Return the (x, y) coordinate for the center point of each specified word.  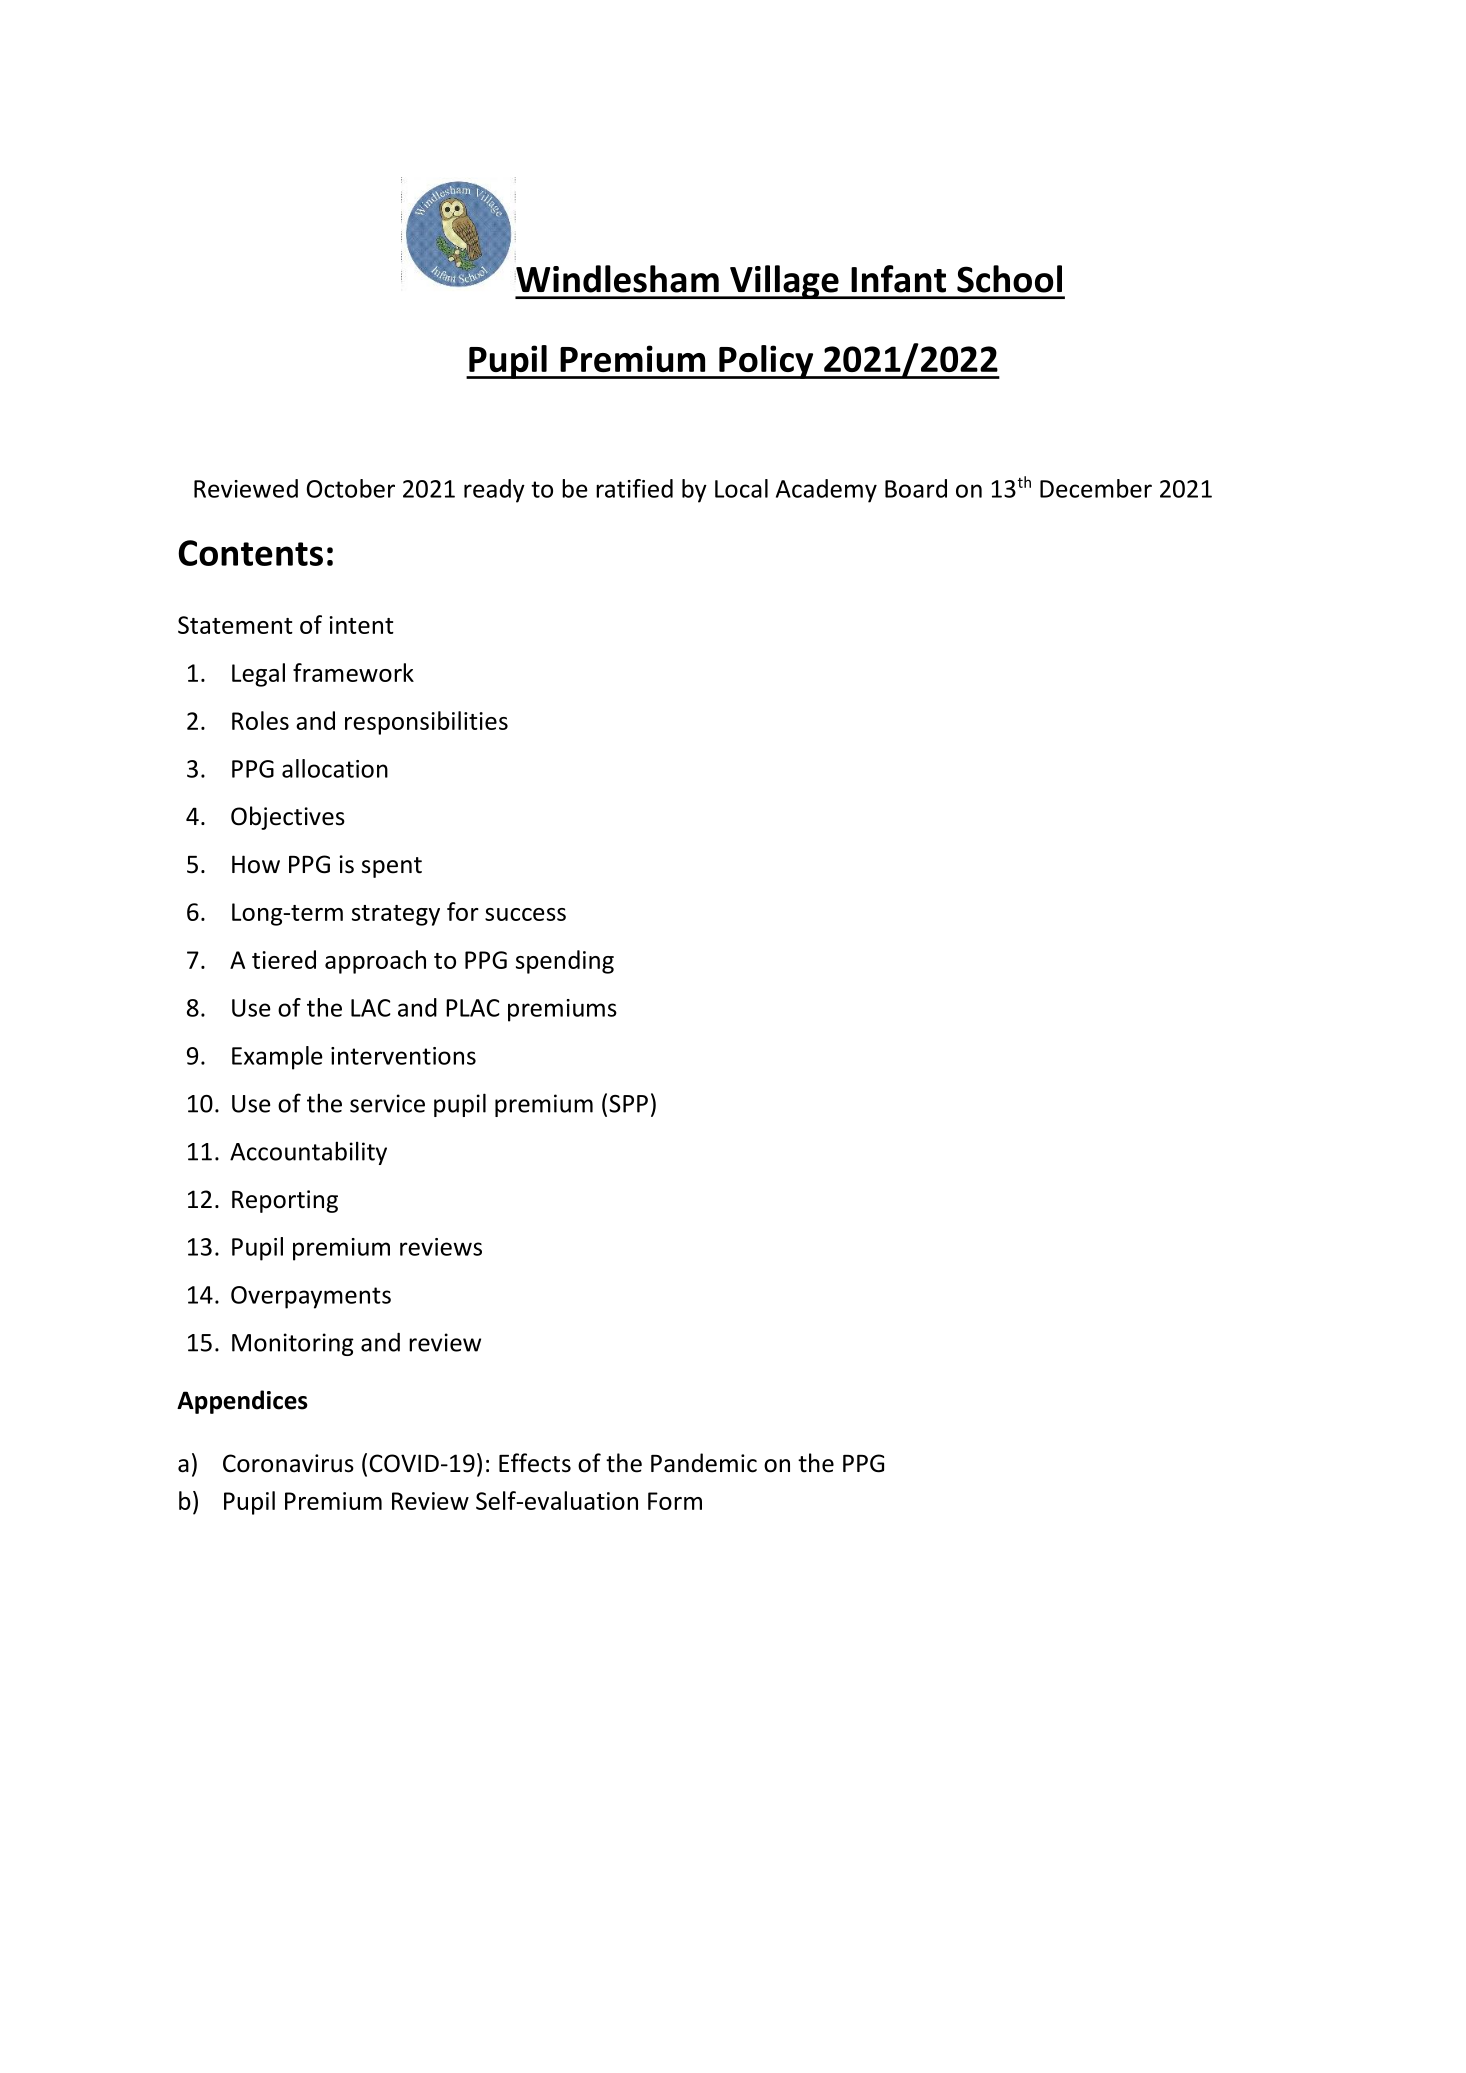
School (1009, 279)
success (525, 914)
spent (392, 867)
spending (565, 962)
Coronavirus (288, 1463)
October (351, 488)
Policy (766, 362)
